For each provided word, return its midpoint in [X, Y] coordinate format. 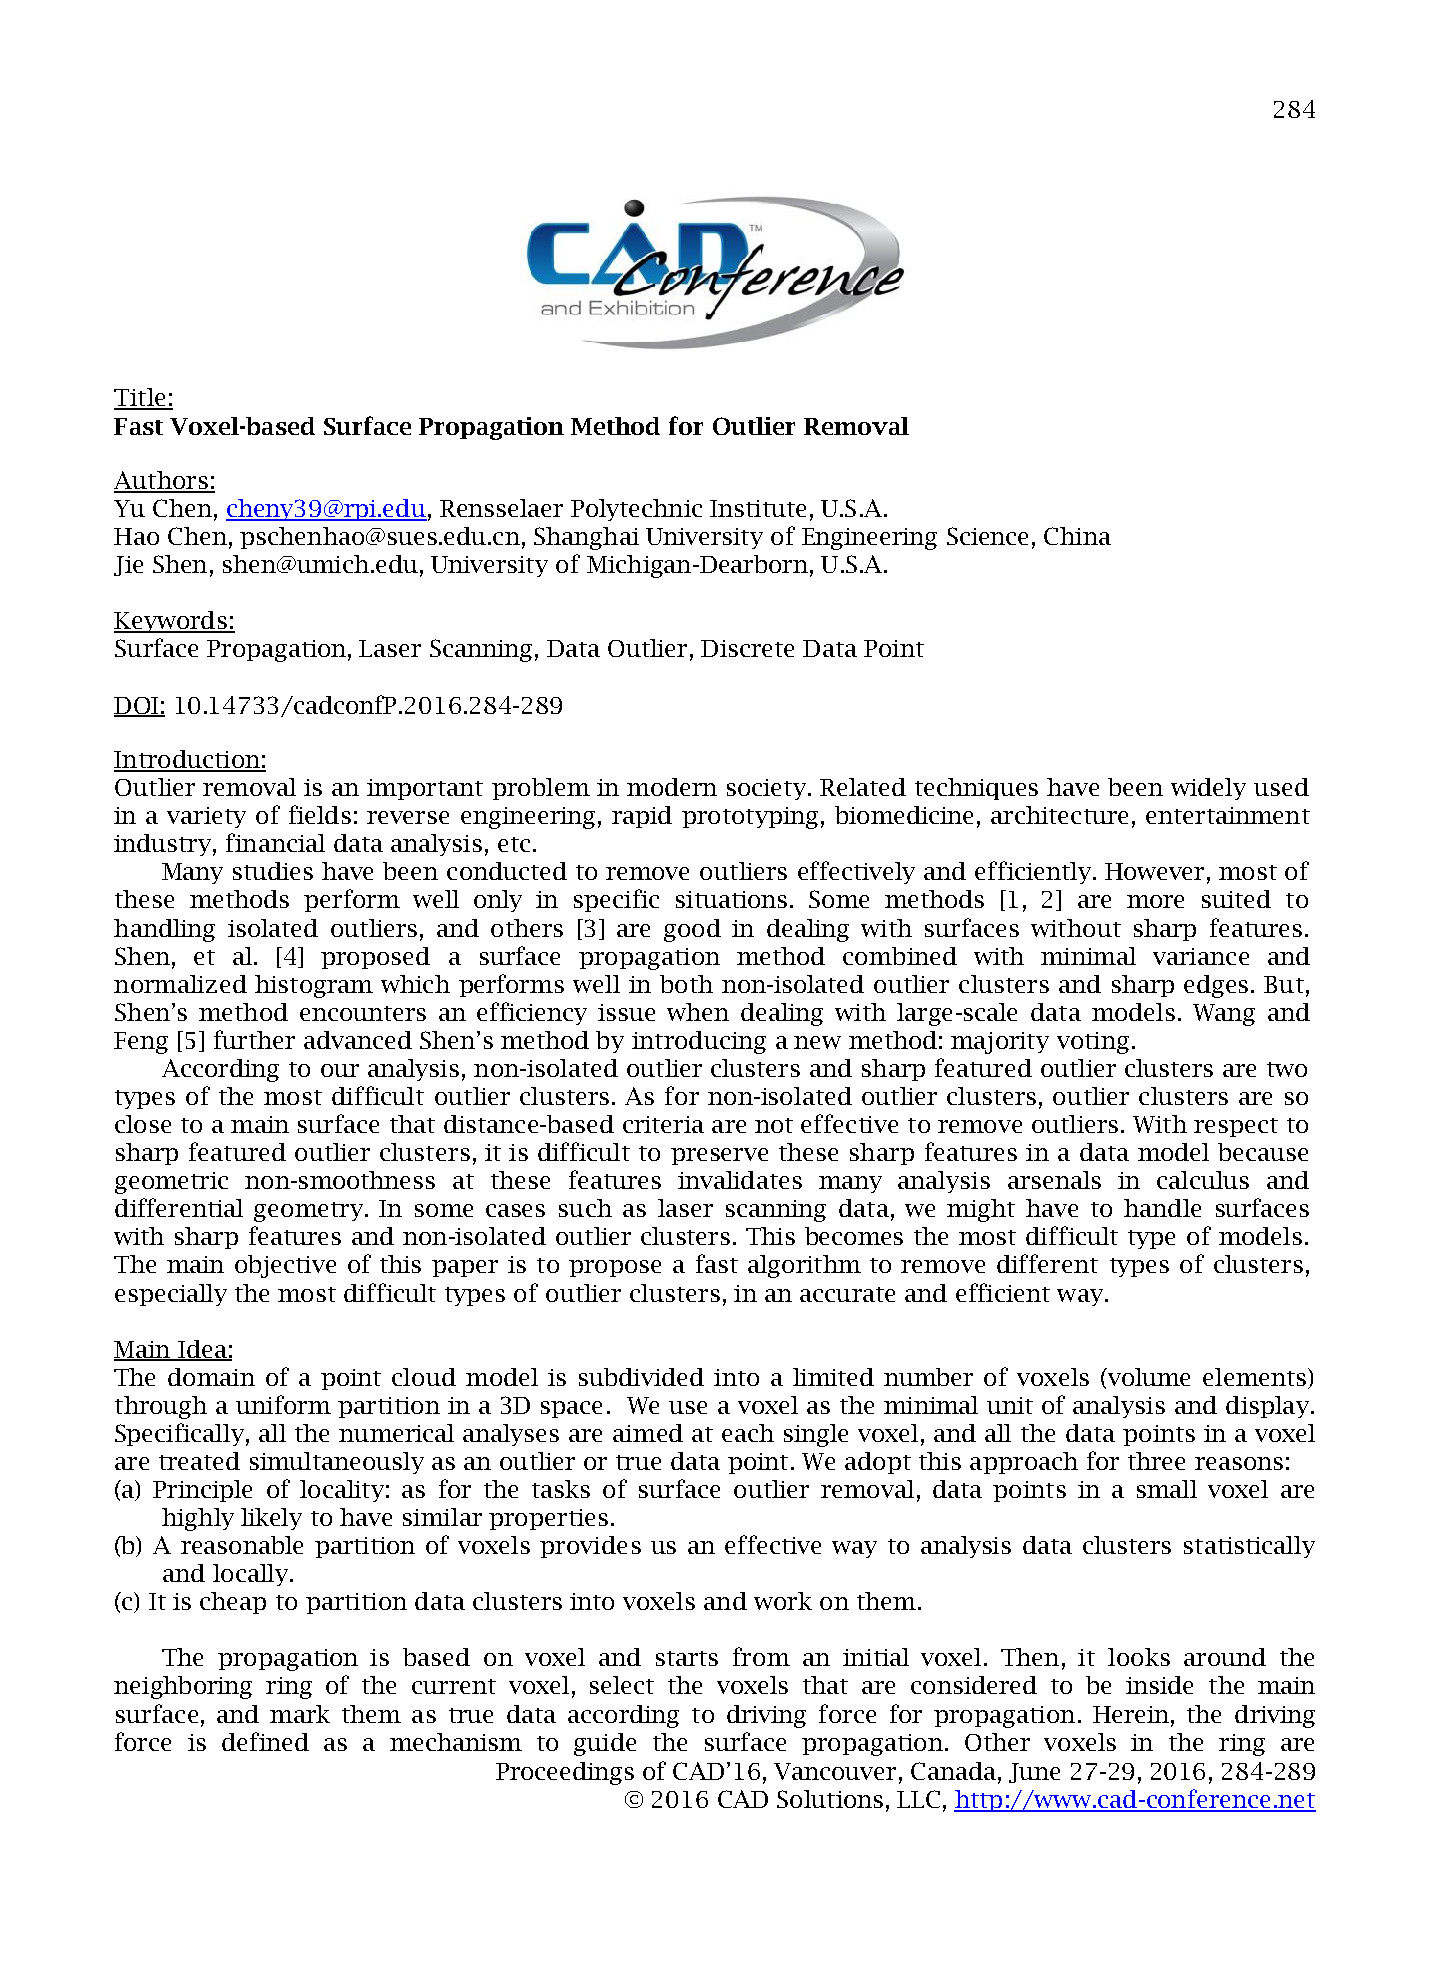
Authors [162, 481]
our [340, 1070]
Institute [758, 508]
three [1156, 1461]
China [1077, 536]
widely [1208, 789]
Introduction [188, 760]
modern [672, 787]
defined [265, 1741]
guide [605, 1744]
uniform [283, 1404]
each [748, 1433]
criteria [663, 1124]
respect [1236, 1127]
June [1034, 1773]
